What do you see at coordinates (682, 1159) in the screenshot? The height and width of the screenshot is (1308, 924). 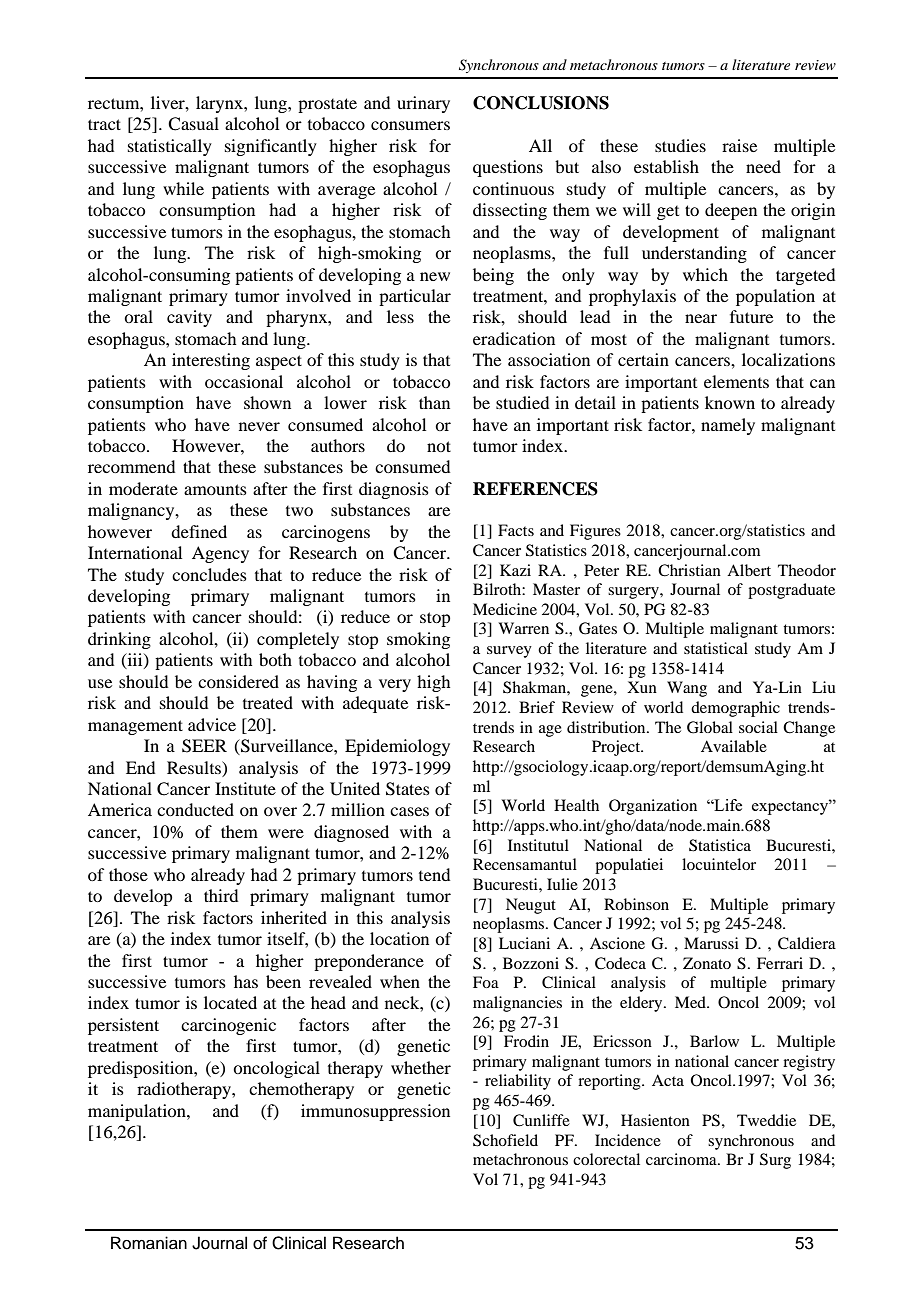 I see `carcinoma` at bounding box center [682, 1159].
